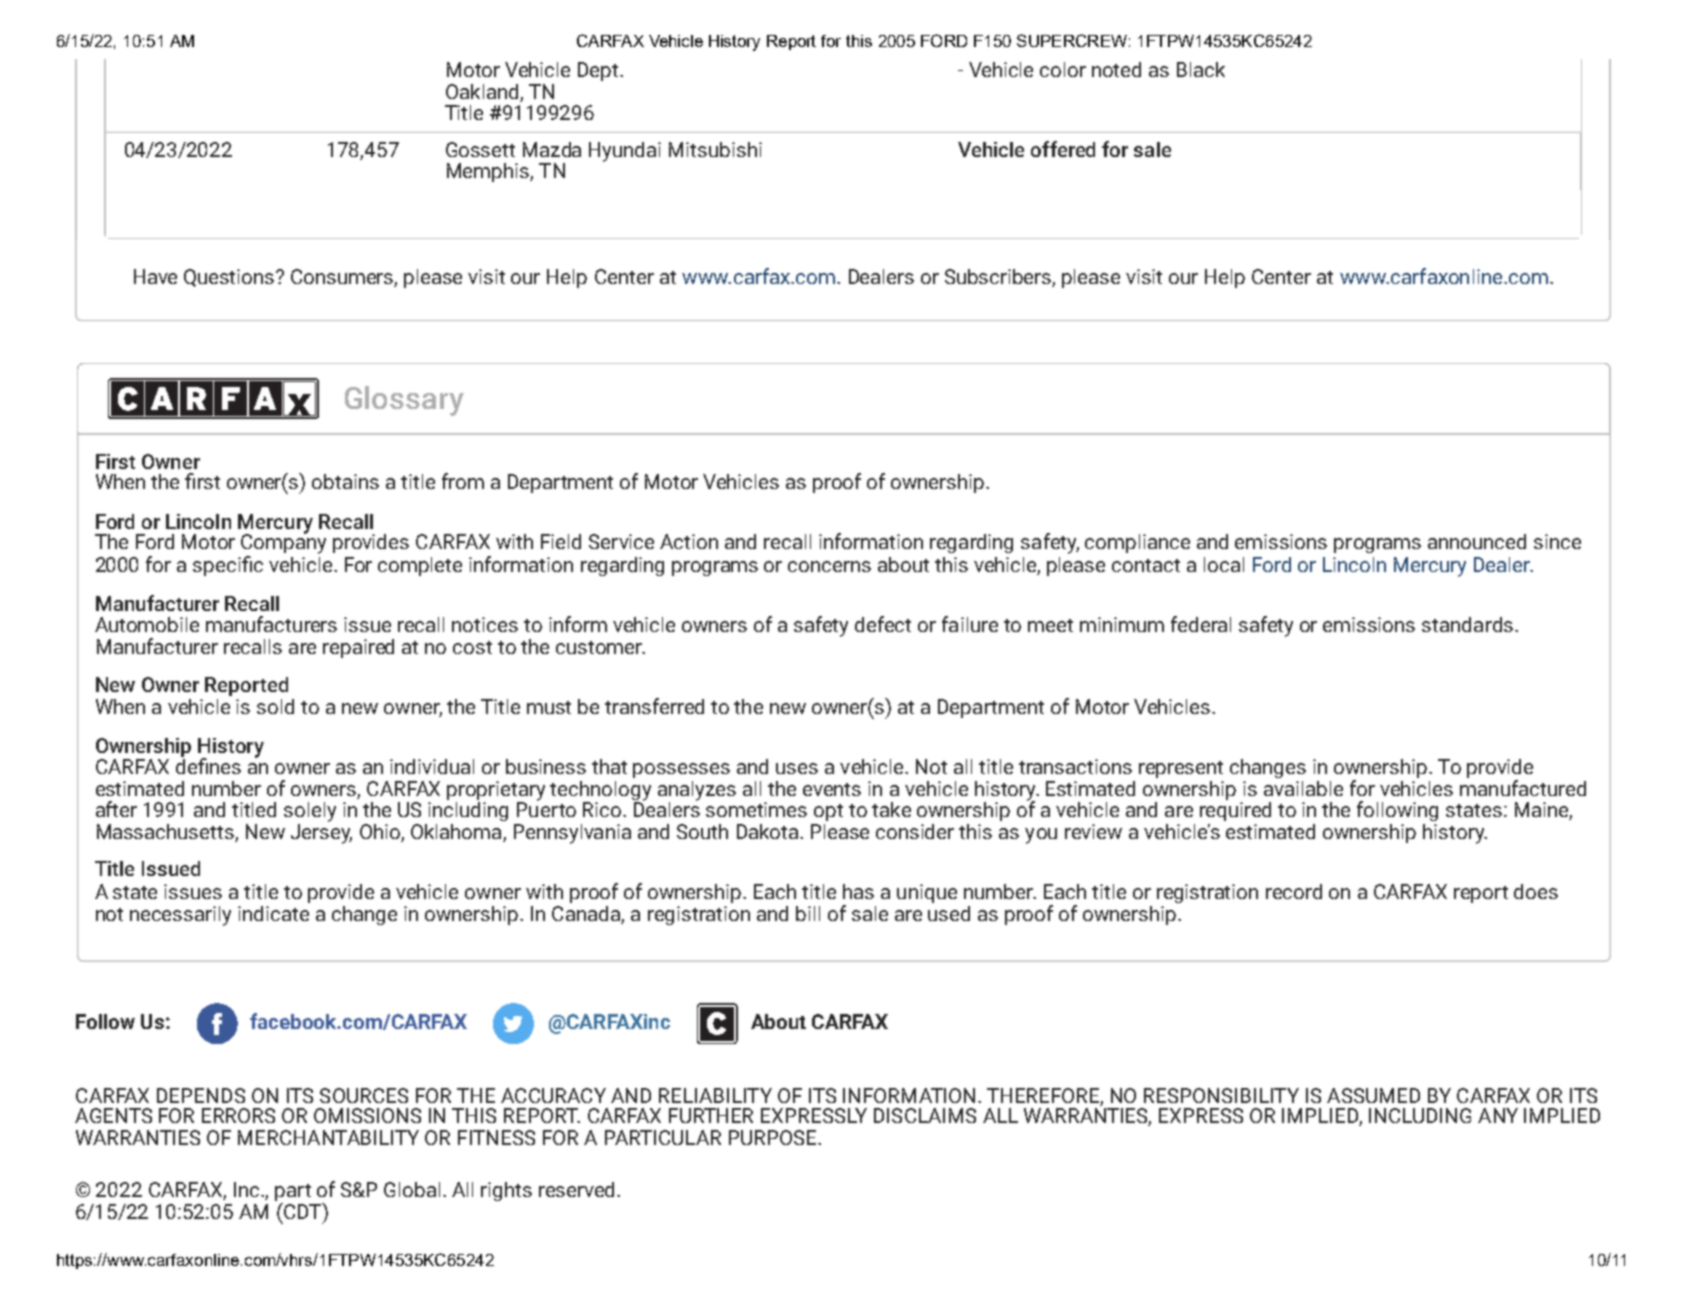 This screenshot has width=1685, height=1302. What do you see at coordinates (302, 1212) in the screenshot?
I see `CDT` at bounding box center [302, 1212].
